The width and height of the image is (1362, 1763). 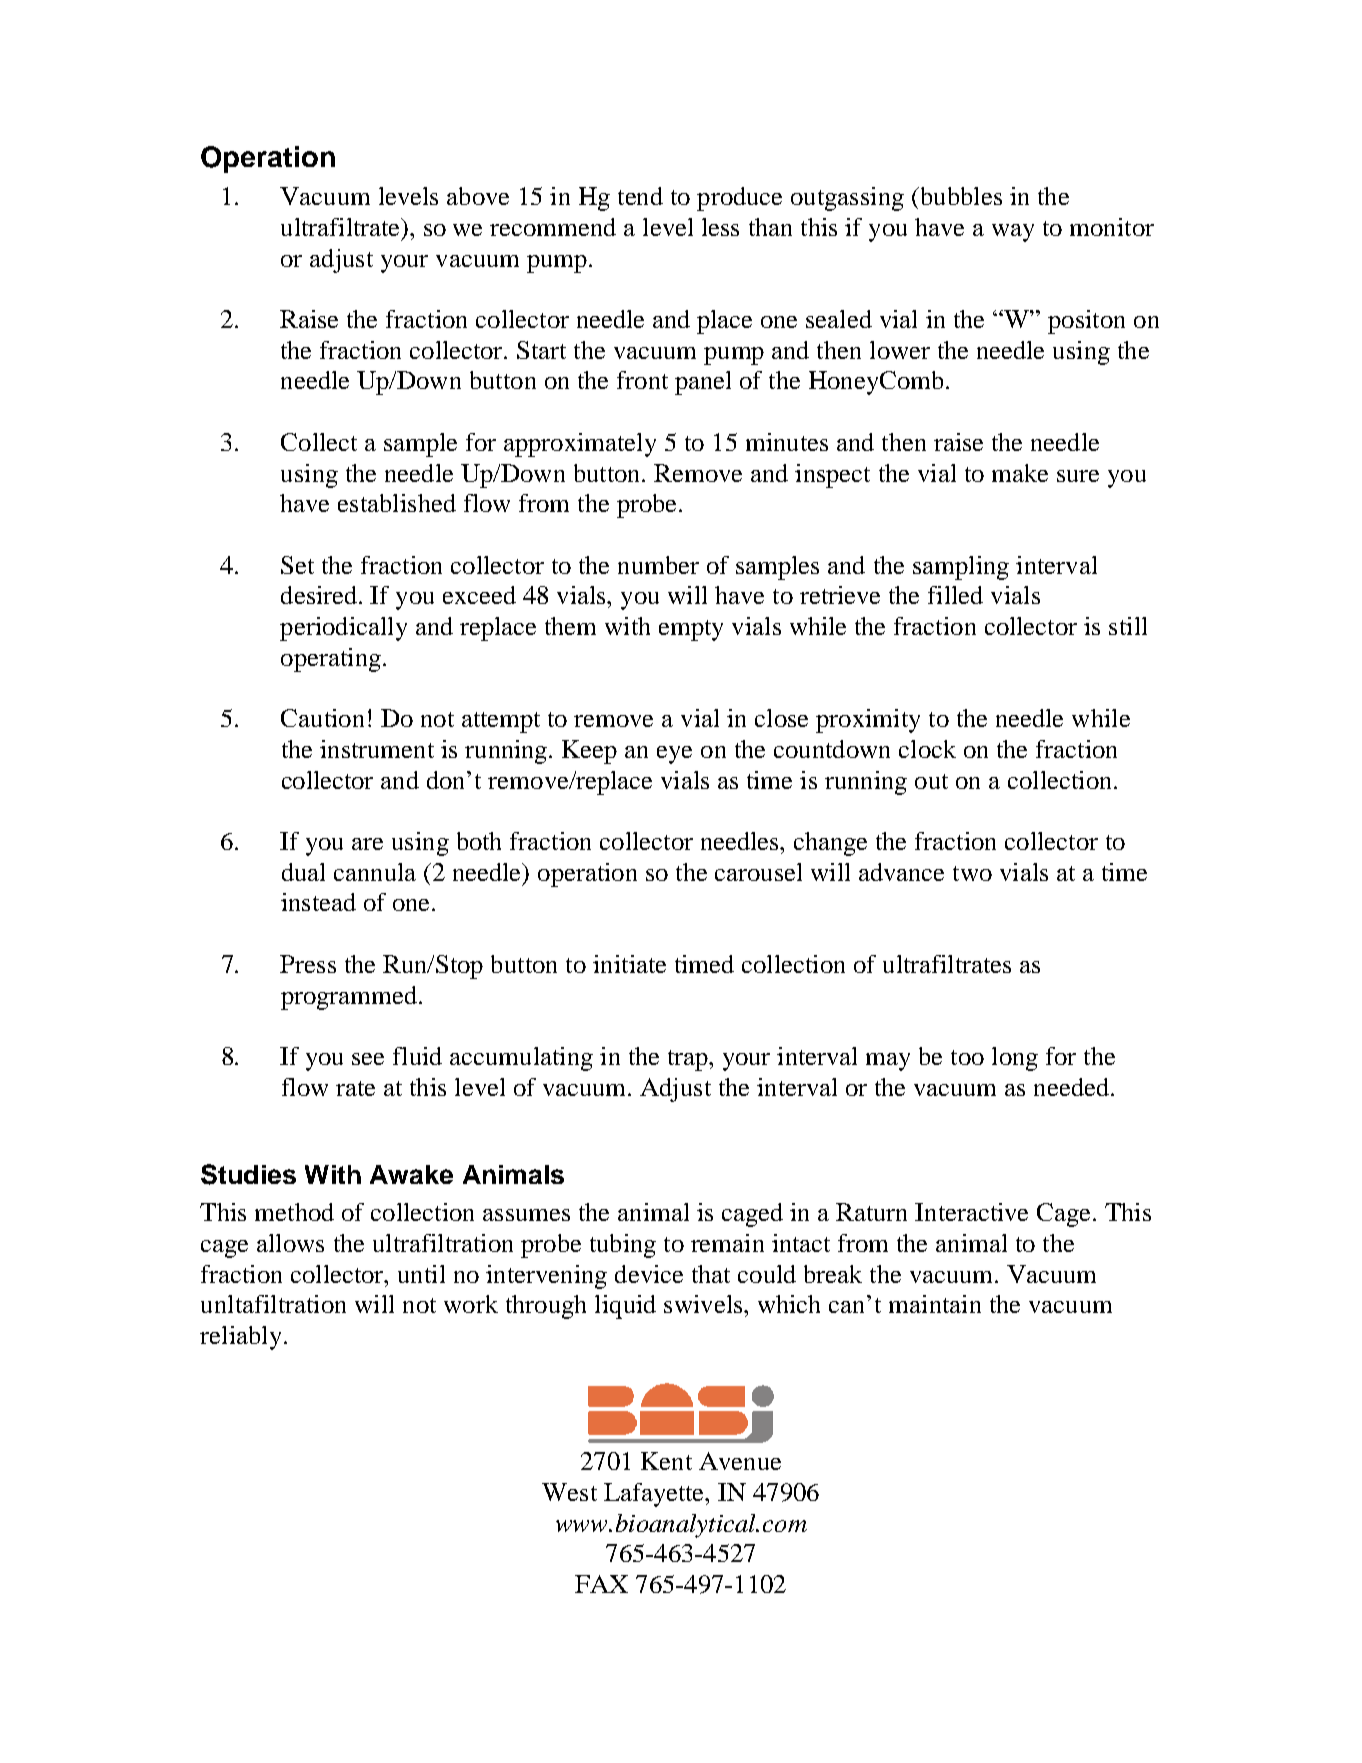 I want to click on above, so click(x=478, y=196).
